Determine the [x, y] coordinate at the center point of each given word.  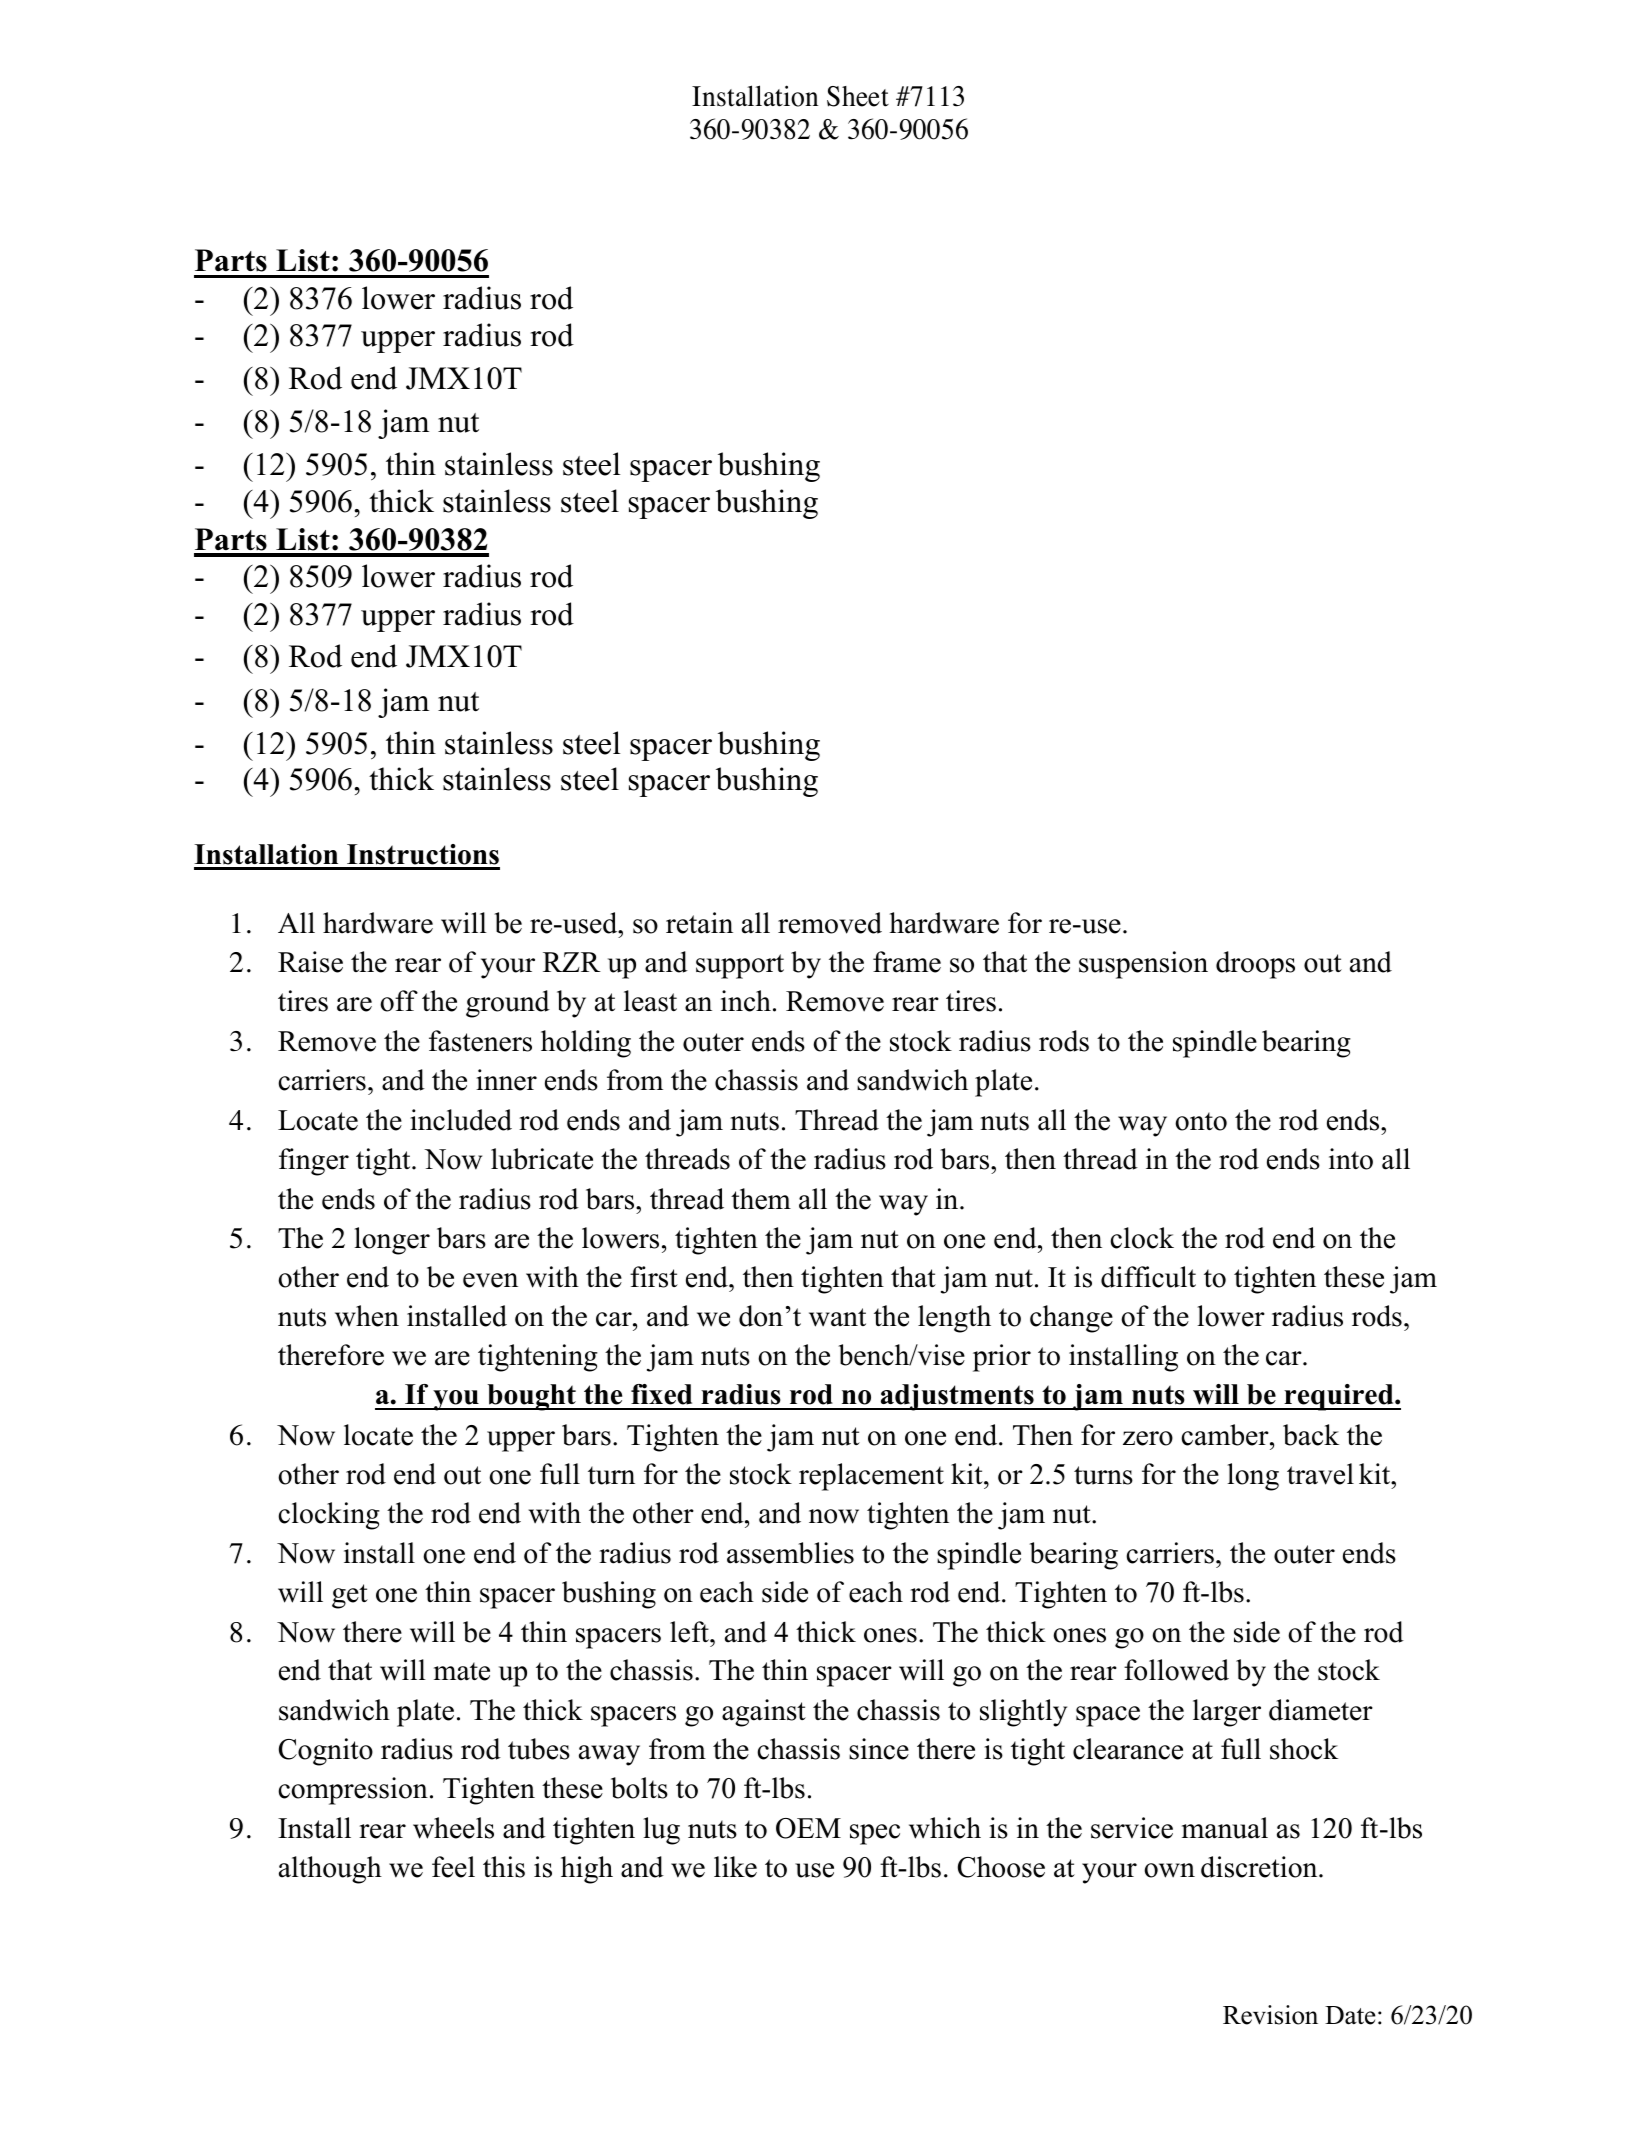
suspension [1143, 965]
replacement [871, 1477]
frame [907, 962]
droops [1255, 965]
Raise [310, 962]
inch [746, 1001]
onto [1201, 1121]
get [350, 1596]
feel [453, 1867]
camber [1226, 1435]
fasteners [480, 1041]
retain [699, 923]
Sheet [858, 96]
